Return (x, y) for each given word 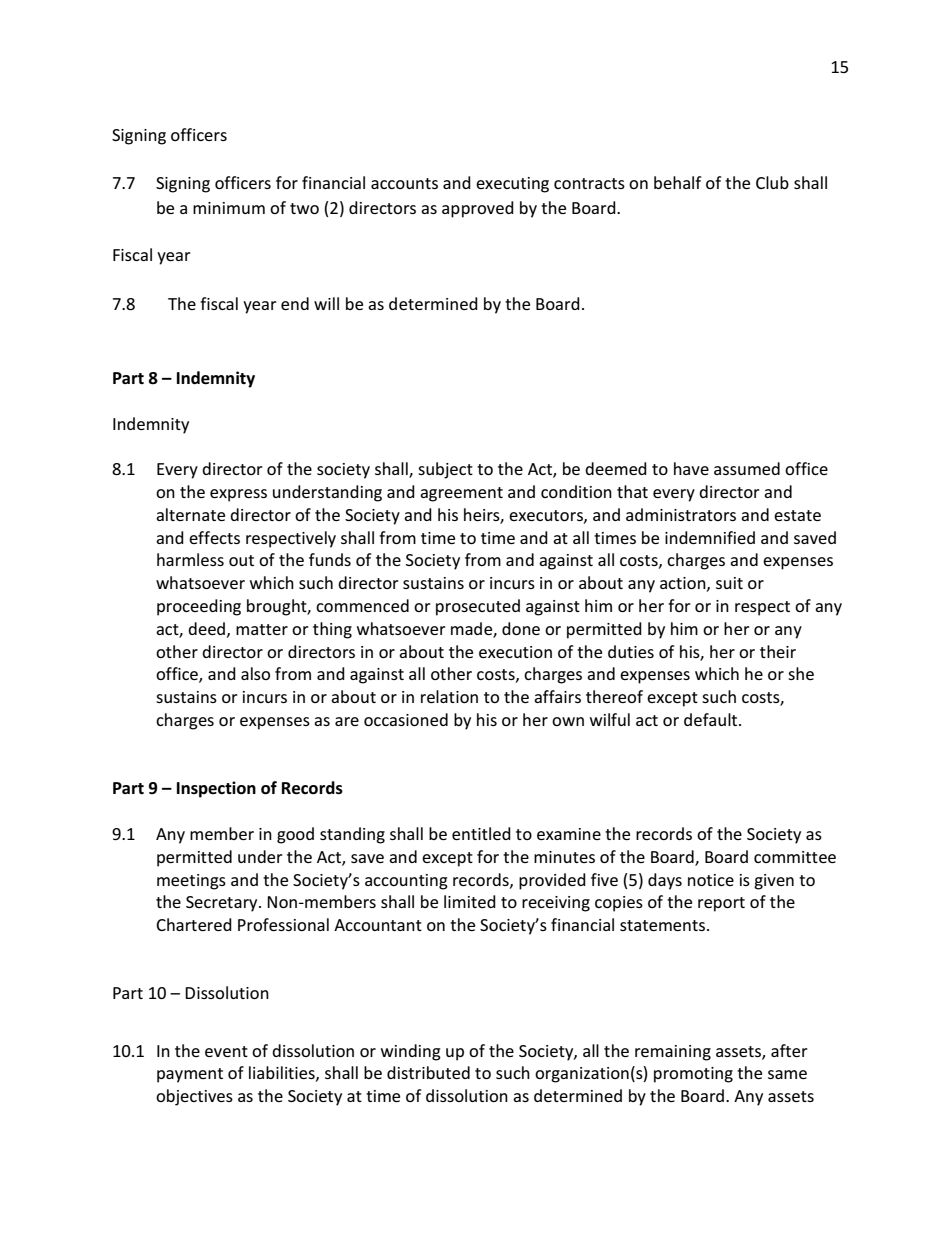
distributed (428, 1072)
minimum (229, 208)
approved (478, 209)
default (712, 719)
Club (772, 182)
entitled (481, 833)
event (226, 1051)
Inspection (216, 789)
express (238, 495)
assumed (747, 468)
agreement (461, 494)
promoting (693, 1075)
